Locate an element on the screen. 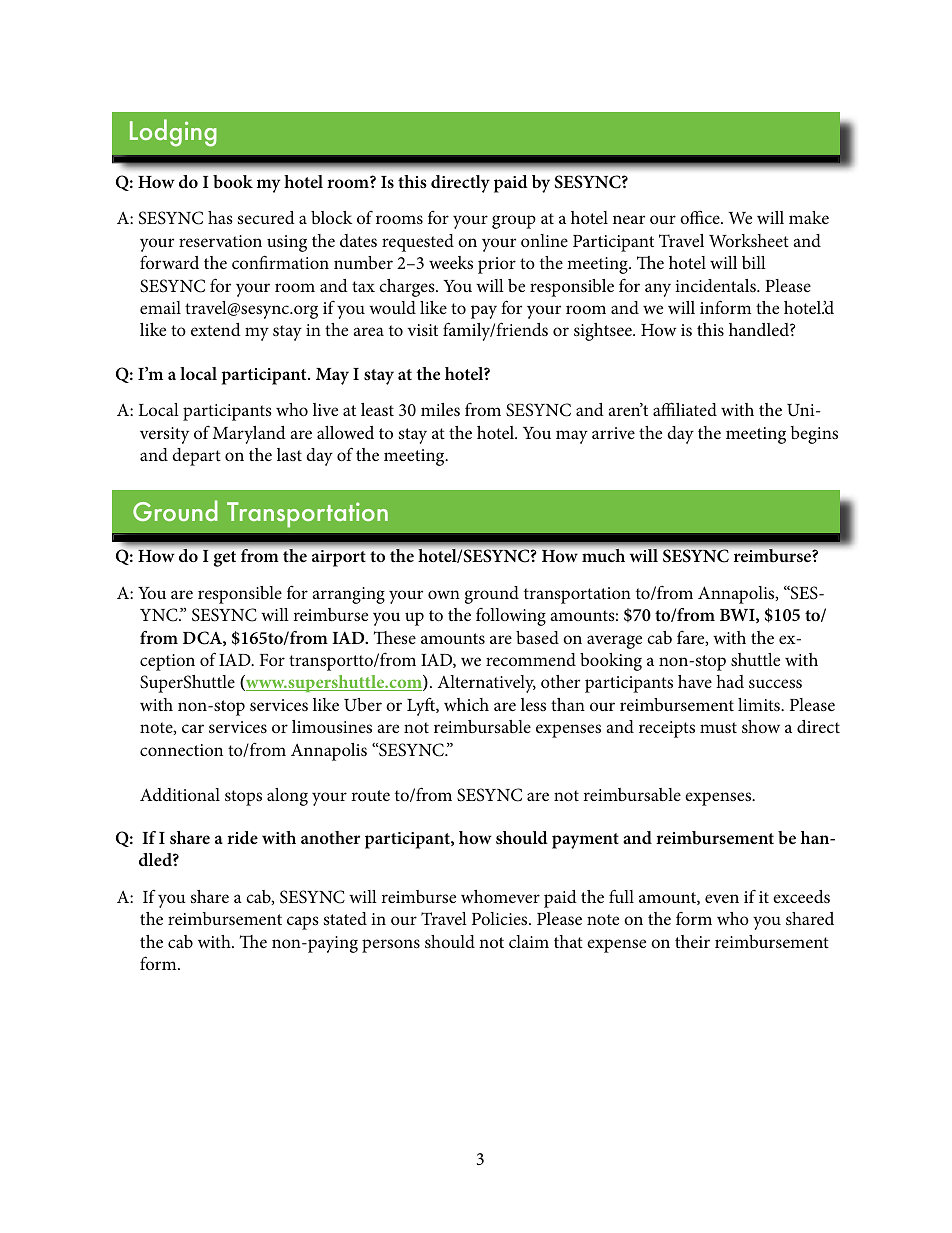 This screenshot has width=952, height=1233. group is located at coordinates (514, 222).
